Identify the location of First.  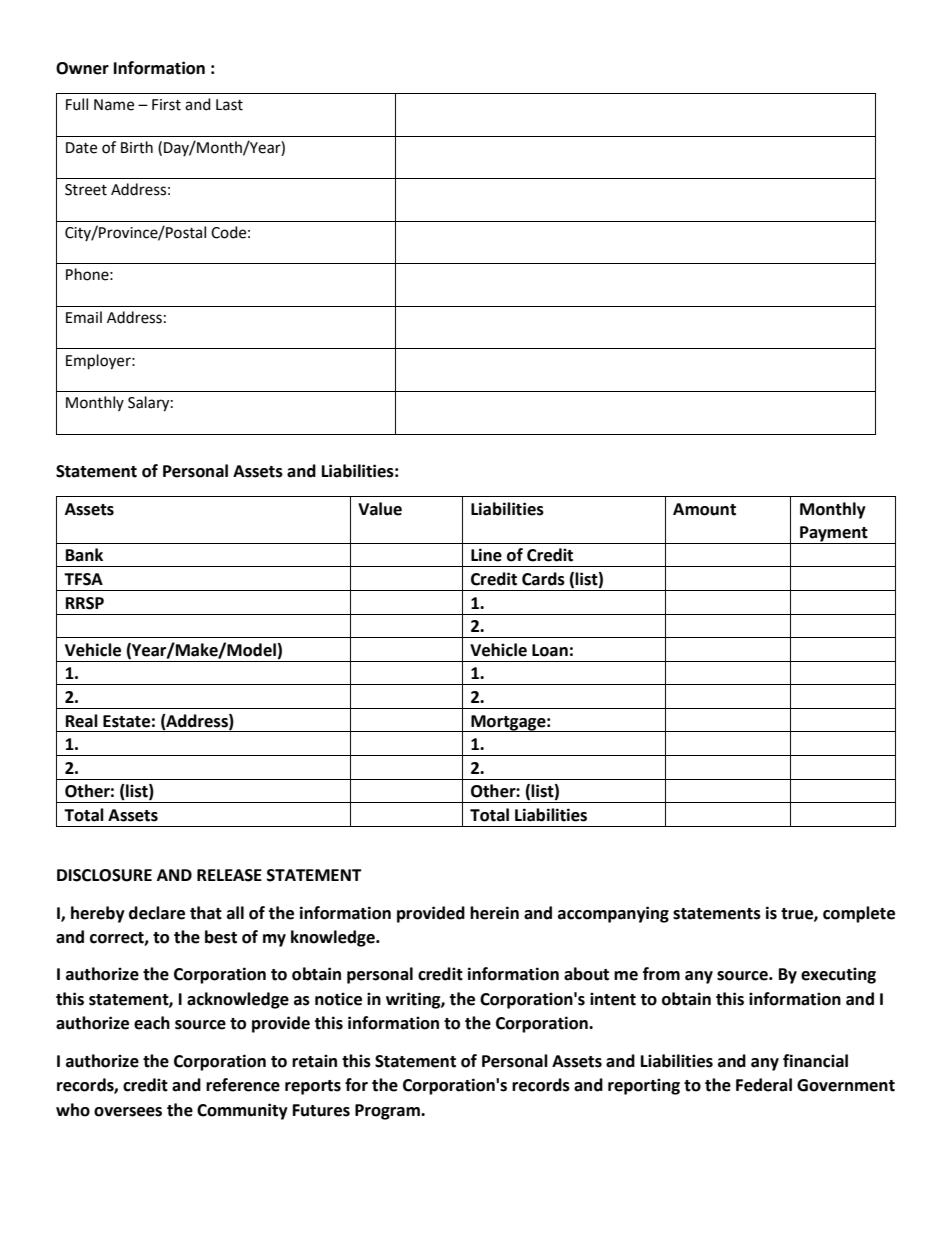
(166, 105).
